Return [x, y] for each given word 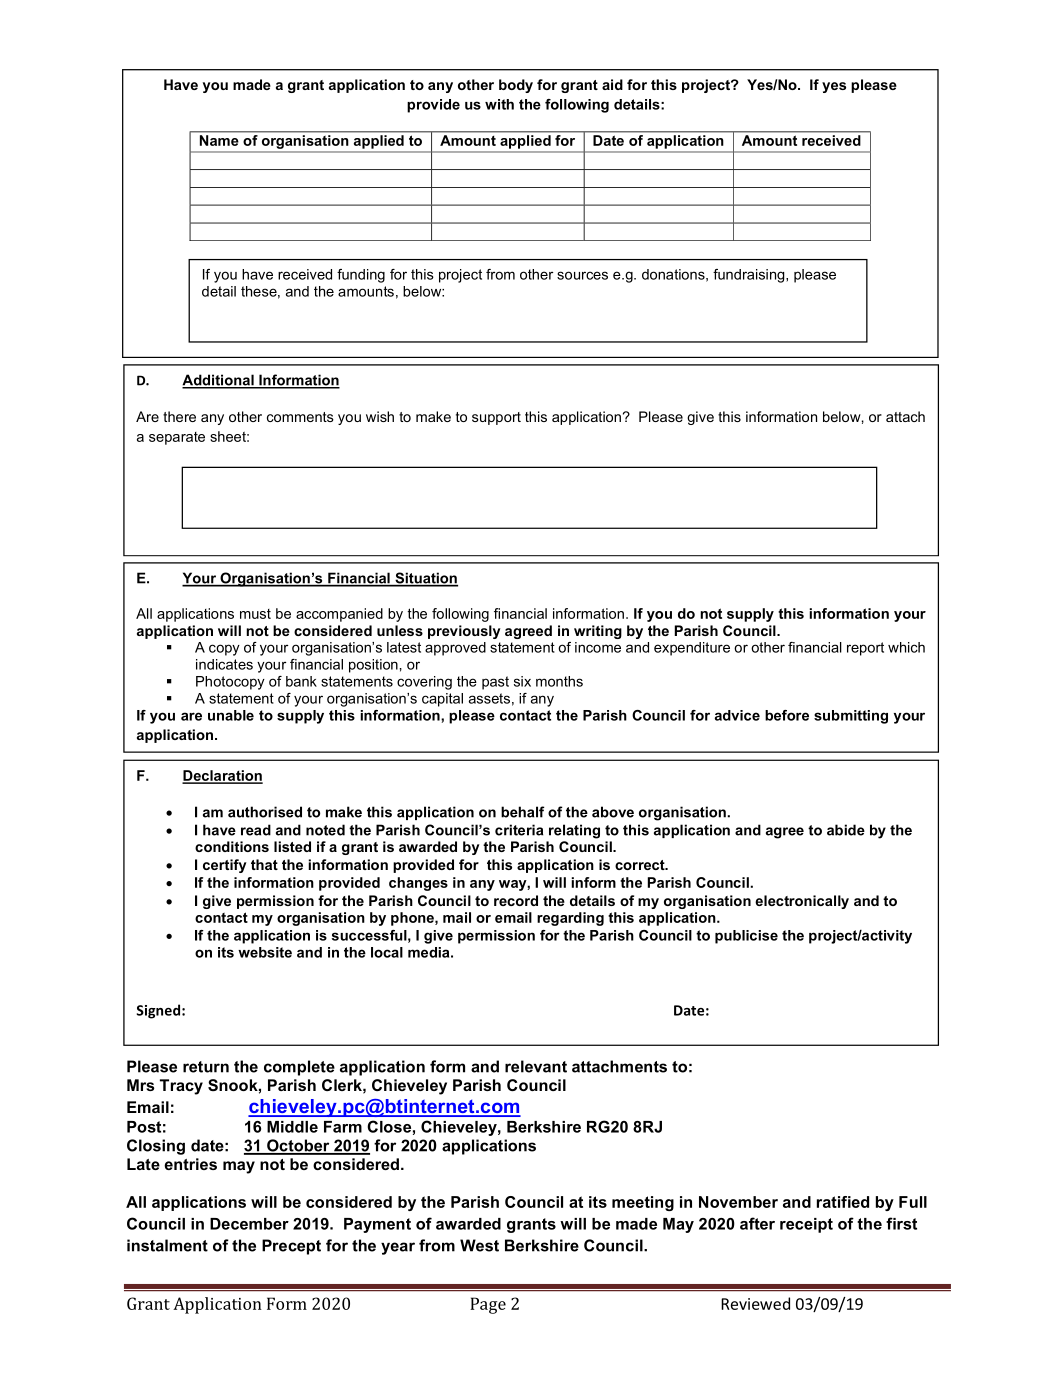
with [499, 104]
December [249, 1224]
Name [219, 140]
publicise [746, 937]
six [522, 681]
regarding [570, 919]
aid [612, 84]
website [265, 952]
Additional [219, 381]
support [496, 418]
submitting [851, 717]
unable [231, 715]
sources [582, 275]
